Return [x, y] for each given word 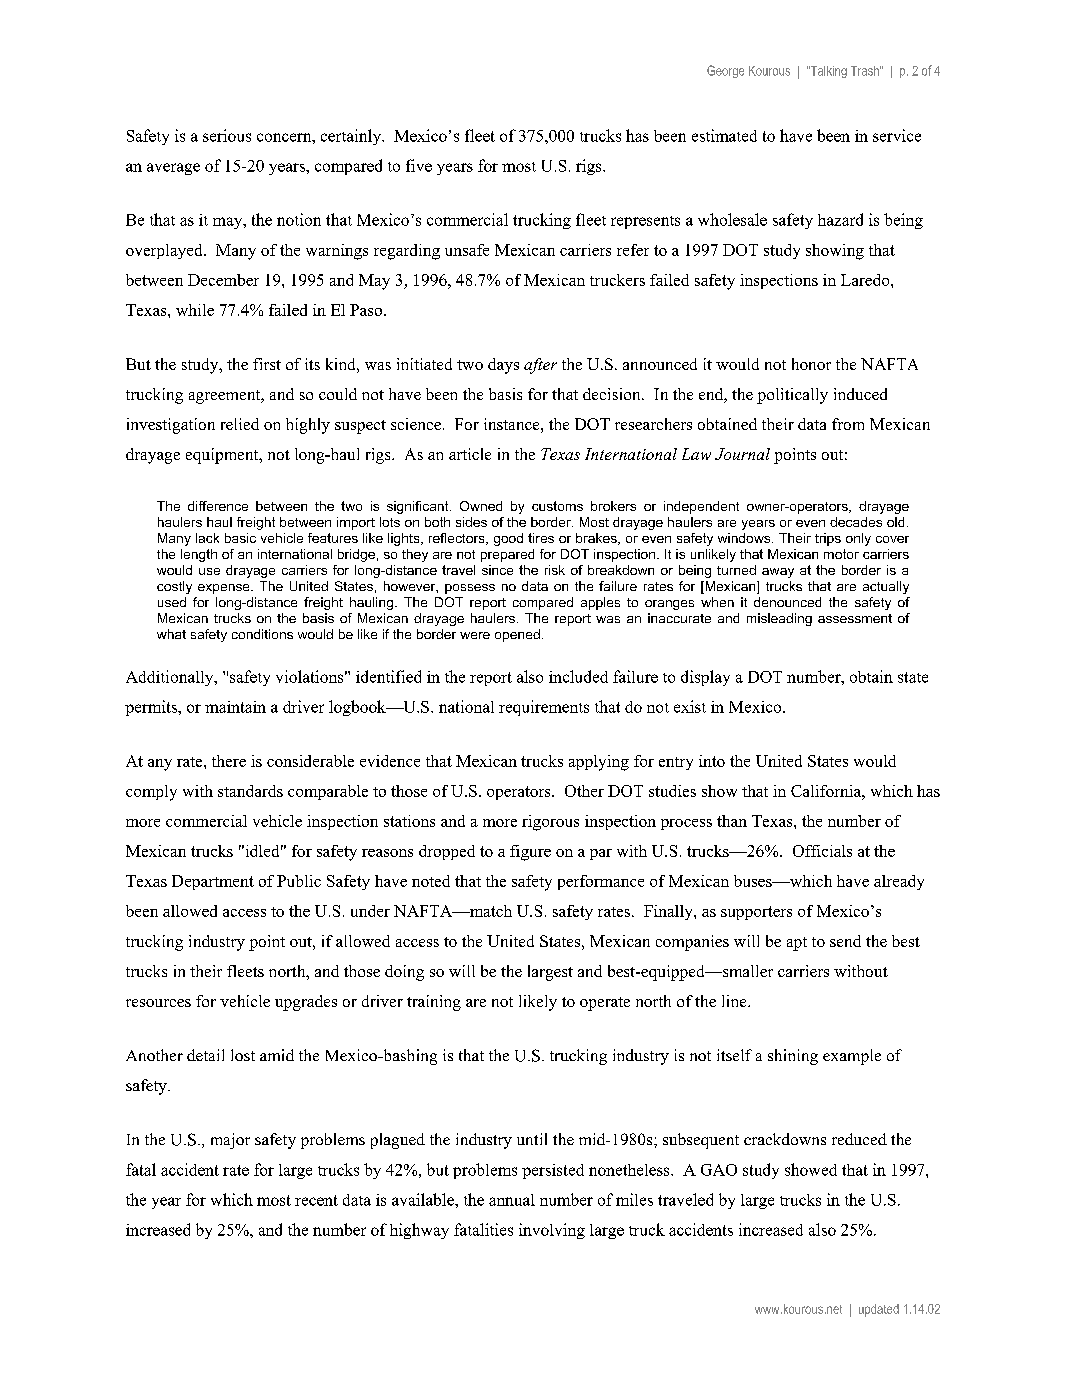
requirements [544, 708]
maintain [235, 707]
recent [316, 1200]
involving [552, 1231]
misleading [779, 619]
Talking [828, 72]
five [419, 165]
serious [227, 135]
